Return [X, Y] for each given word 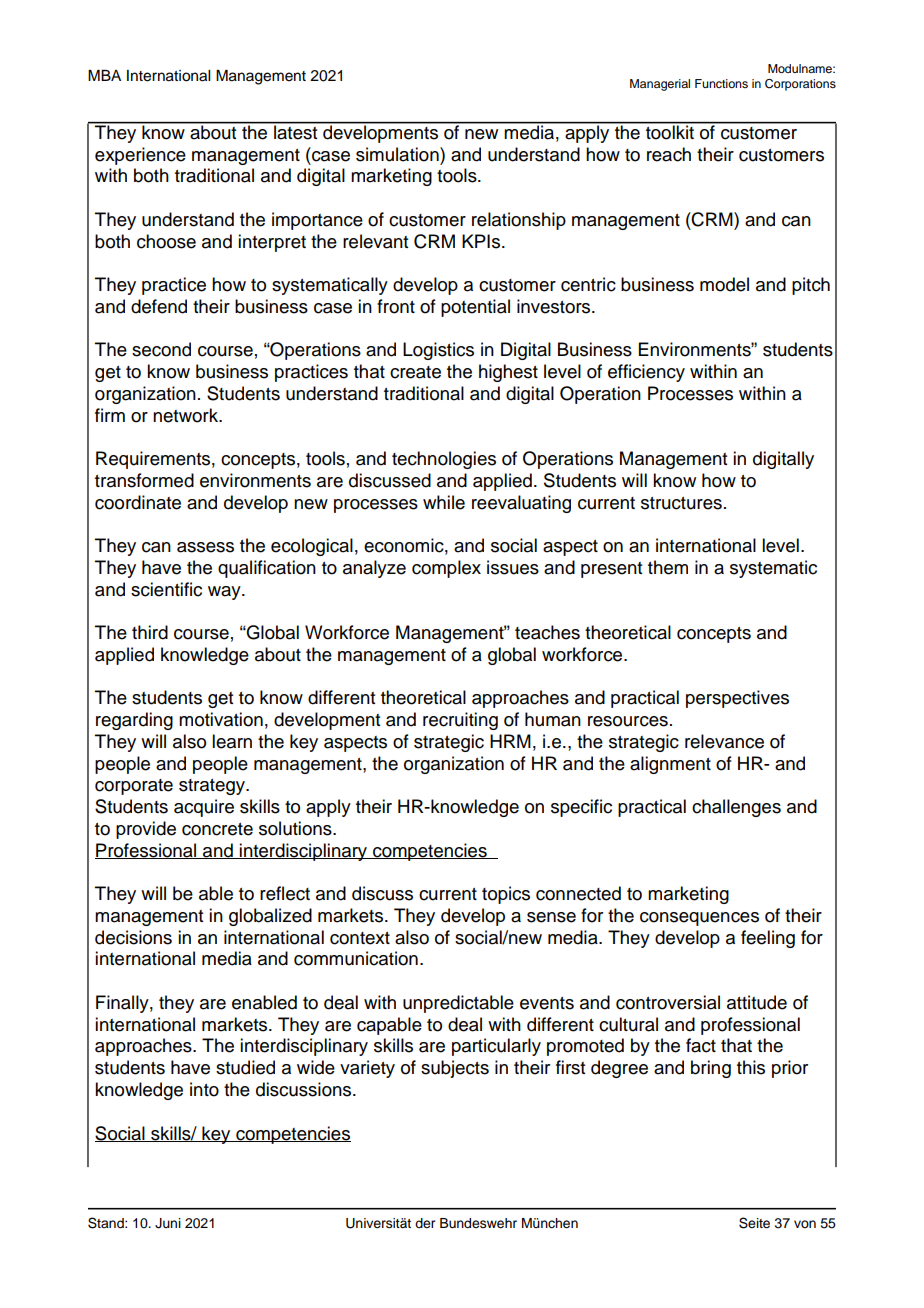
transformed [144, 480]
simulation [398, 154]
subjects [455, 1069]
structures [681, 503]
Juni [168, 1223]
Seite [754, 1223]
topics [506, 895]
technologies [444, 460]
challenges [736, 808]
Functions [721, 83]
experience [140, 156]
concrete [217, 829]
